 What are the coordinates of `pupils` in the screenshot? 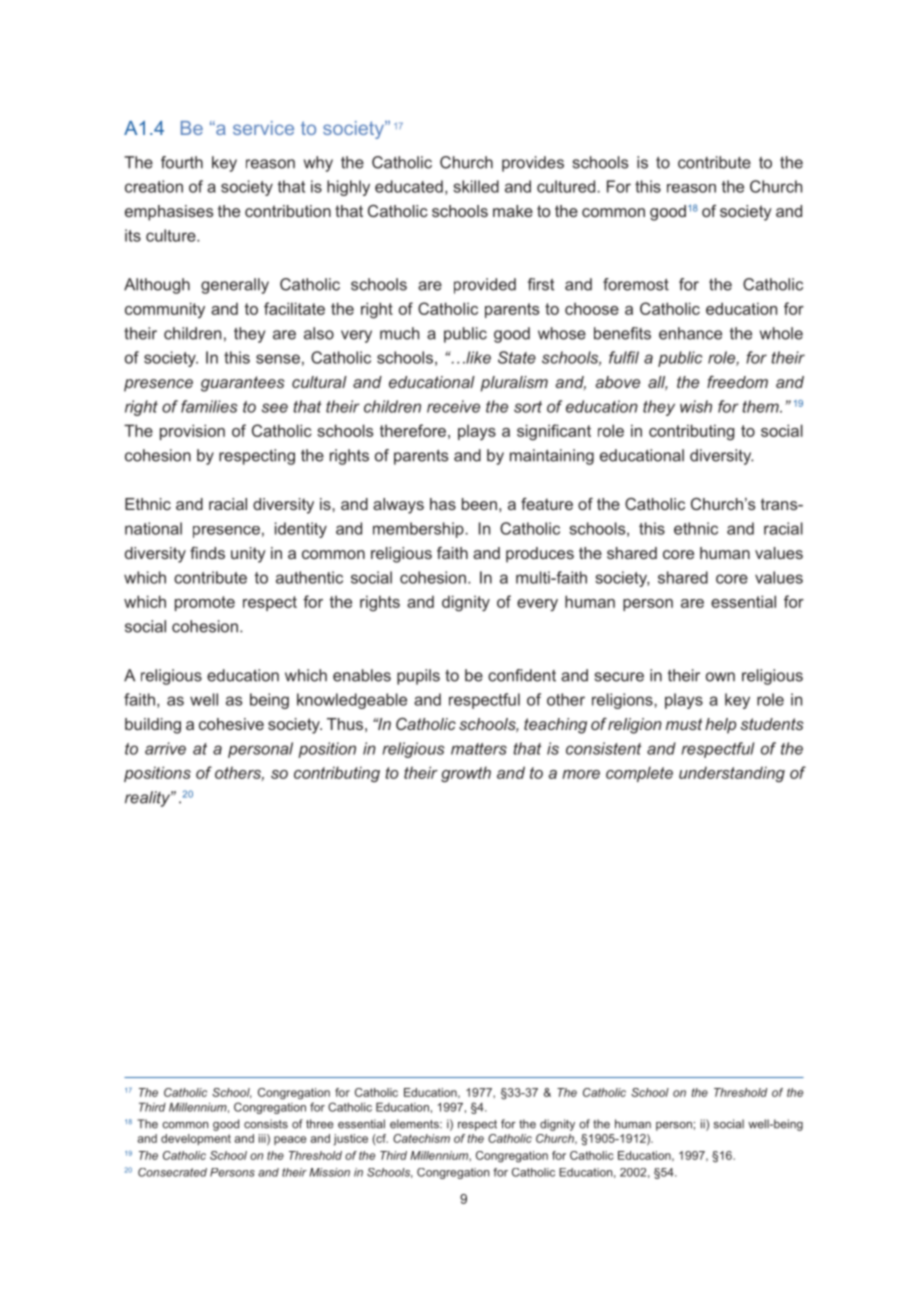 It's located at (418, 677).
